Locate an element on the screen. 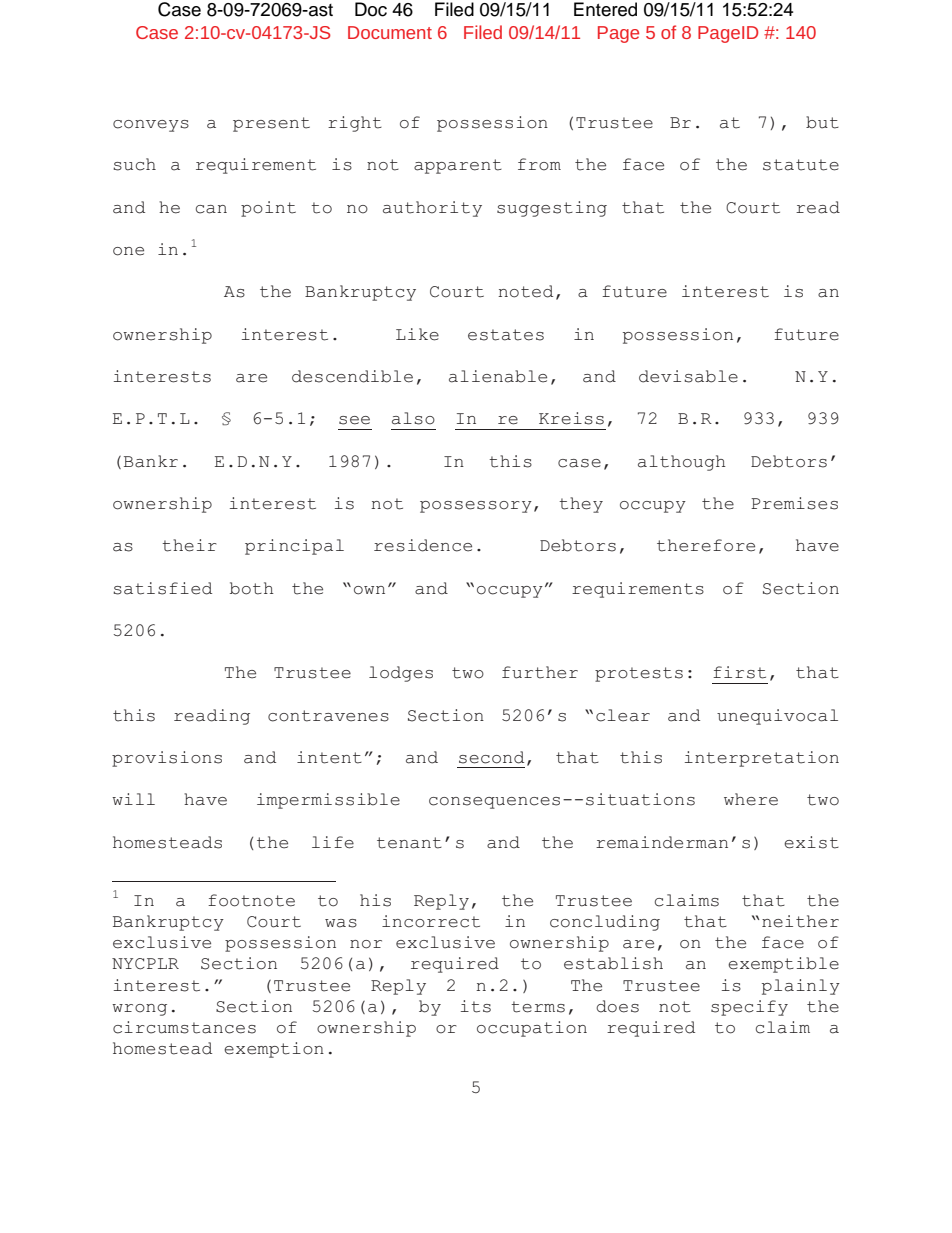 The width and height of the screenshot is (952, 1233). further is located at coordinates (540, 672).
